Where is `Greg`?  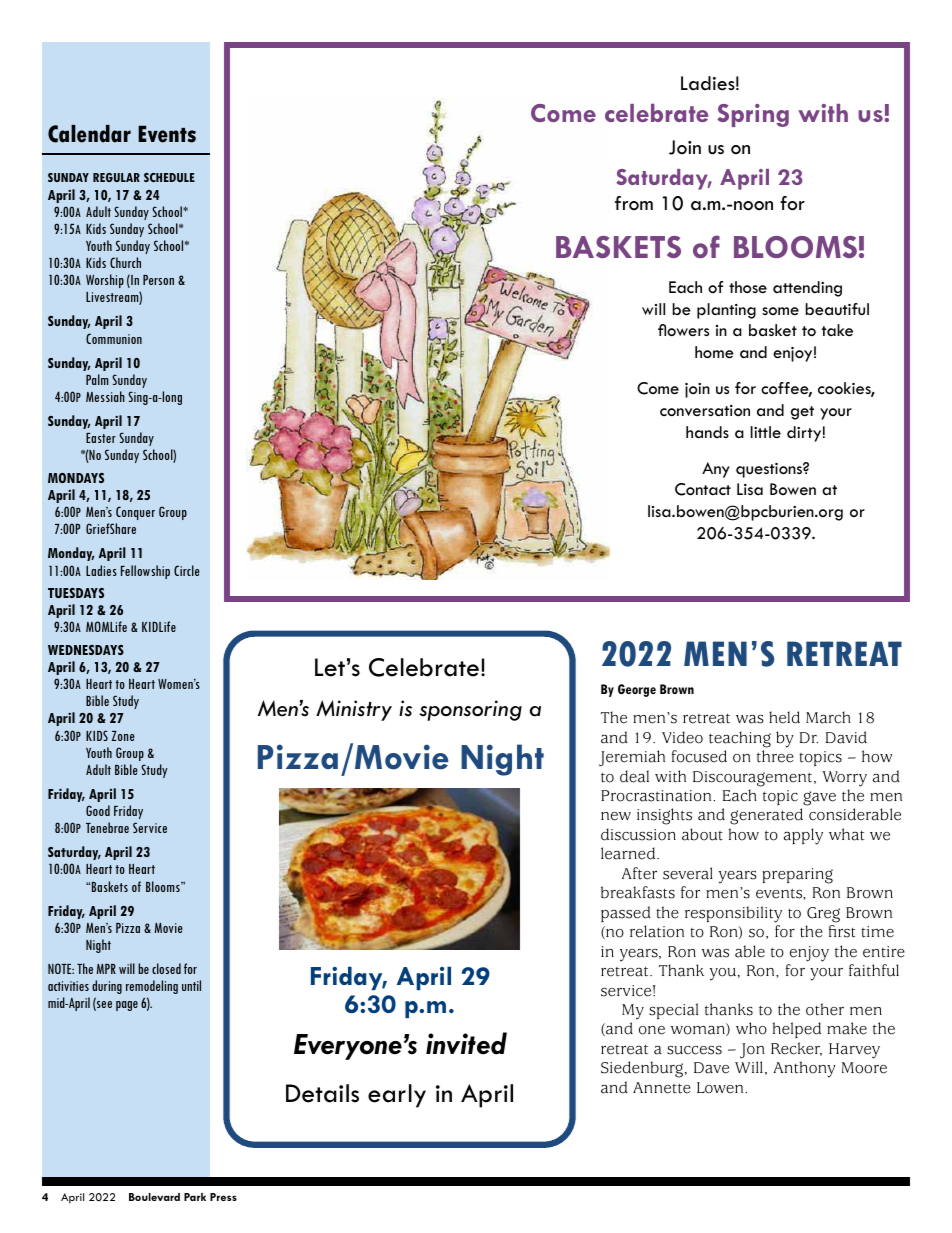
Greg is located at coordinates (823, 915).
